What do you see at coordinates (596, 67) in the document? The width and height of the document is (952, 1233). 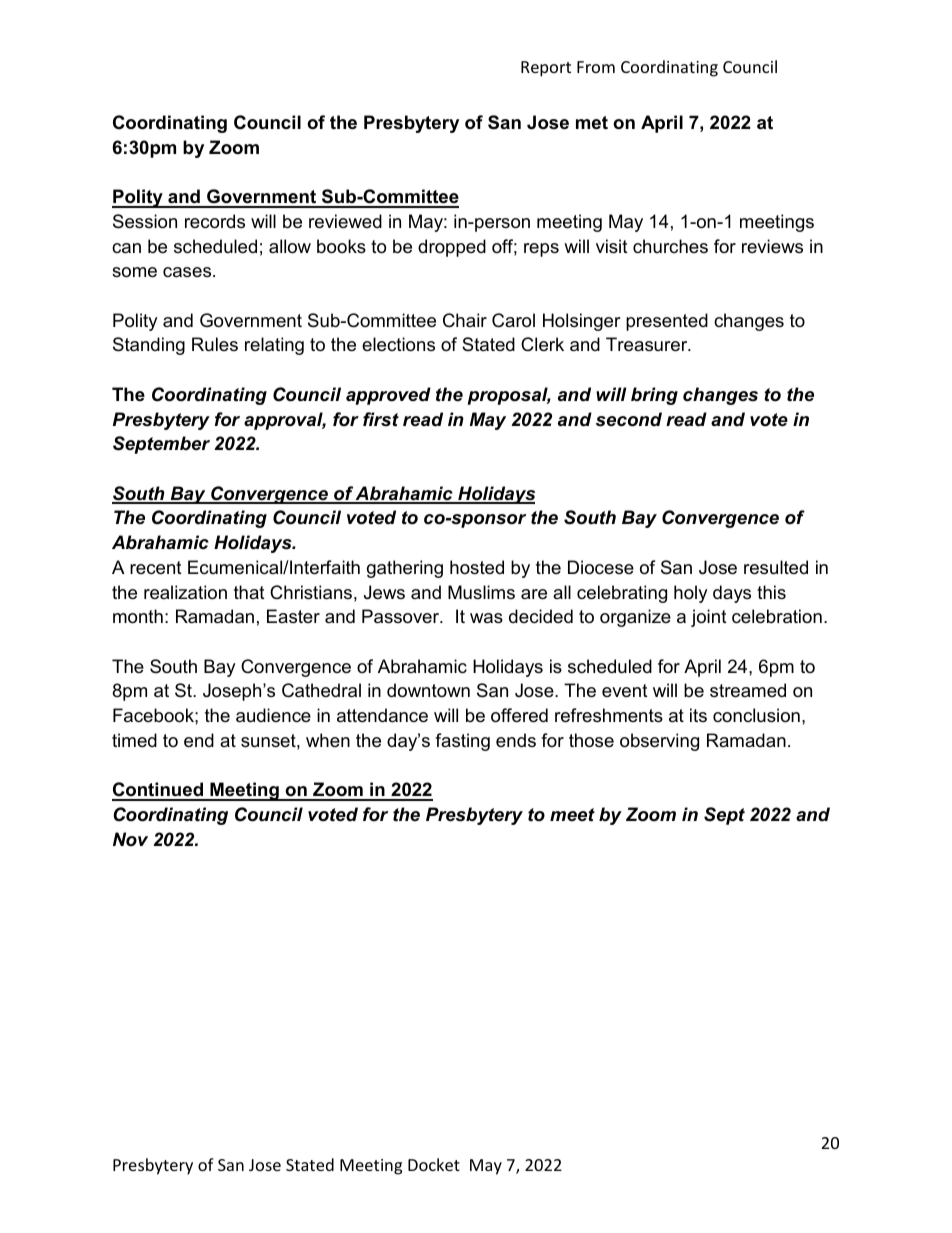 I see `From` at bounding box center [596, 67].
